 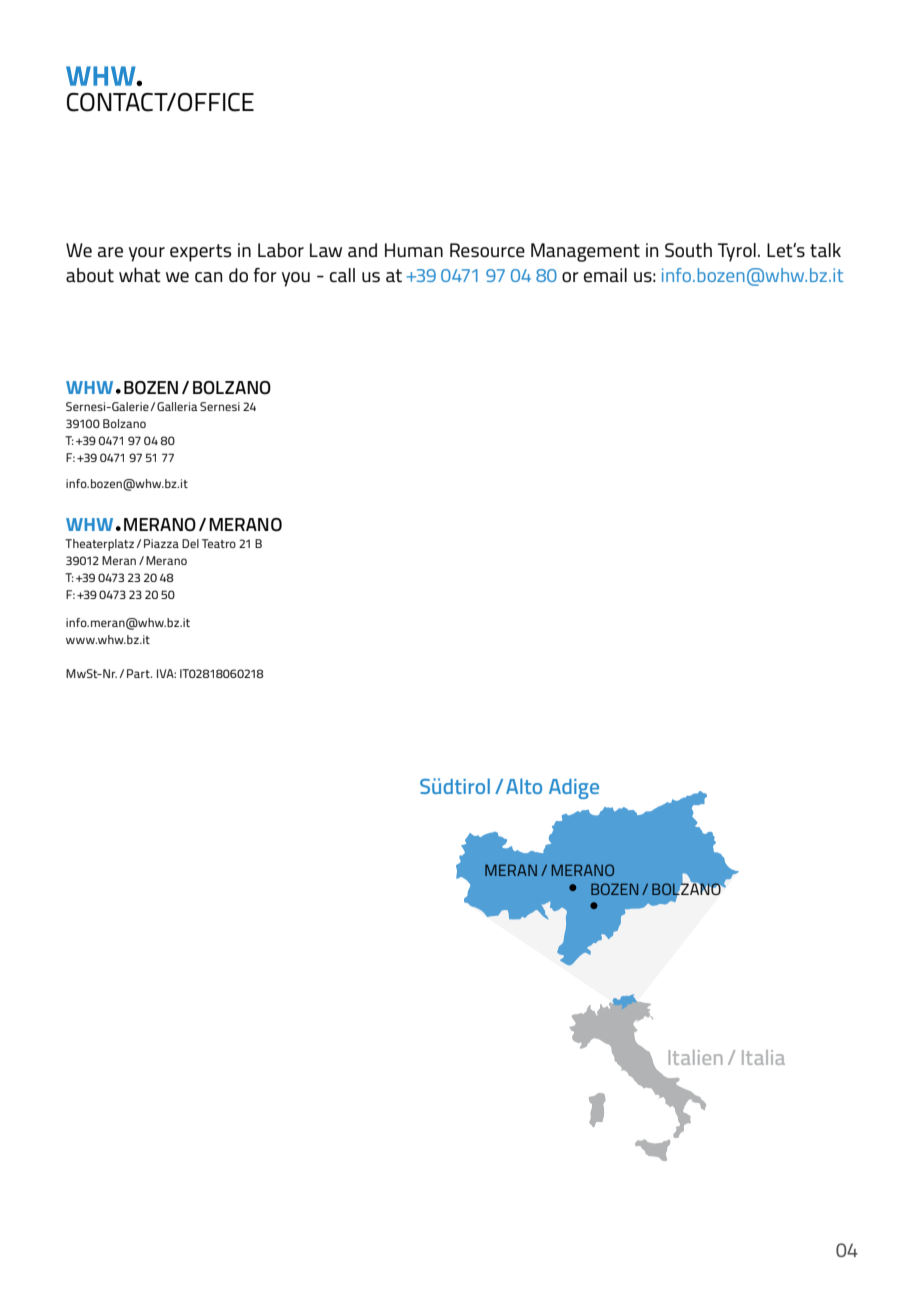 I want to click on South, so click(x=688, y=250).
